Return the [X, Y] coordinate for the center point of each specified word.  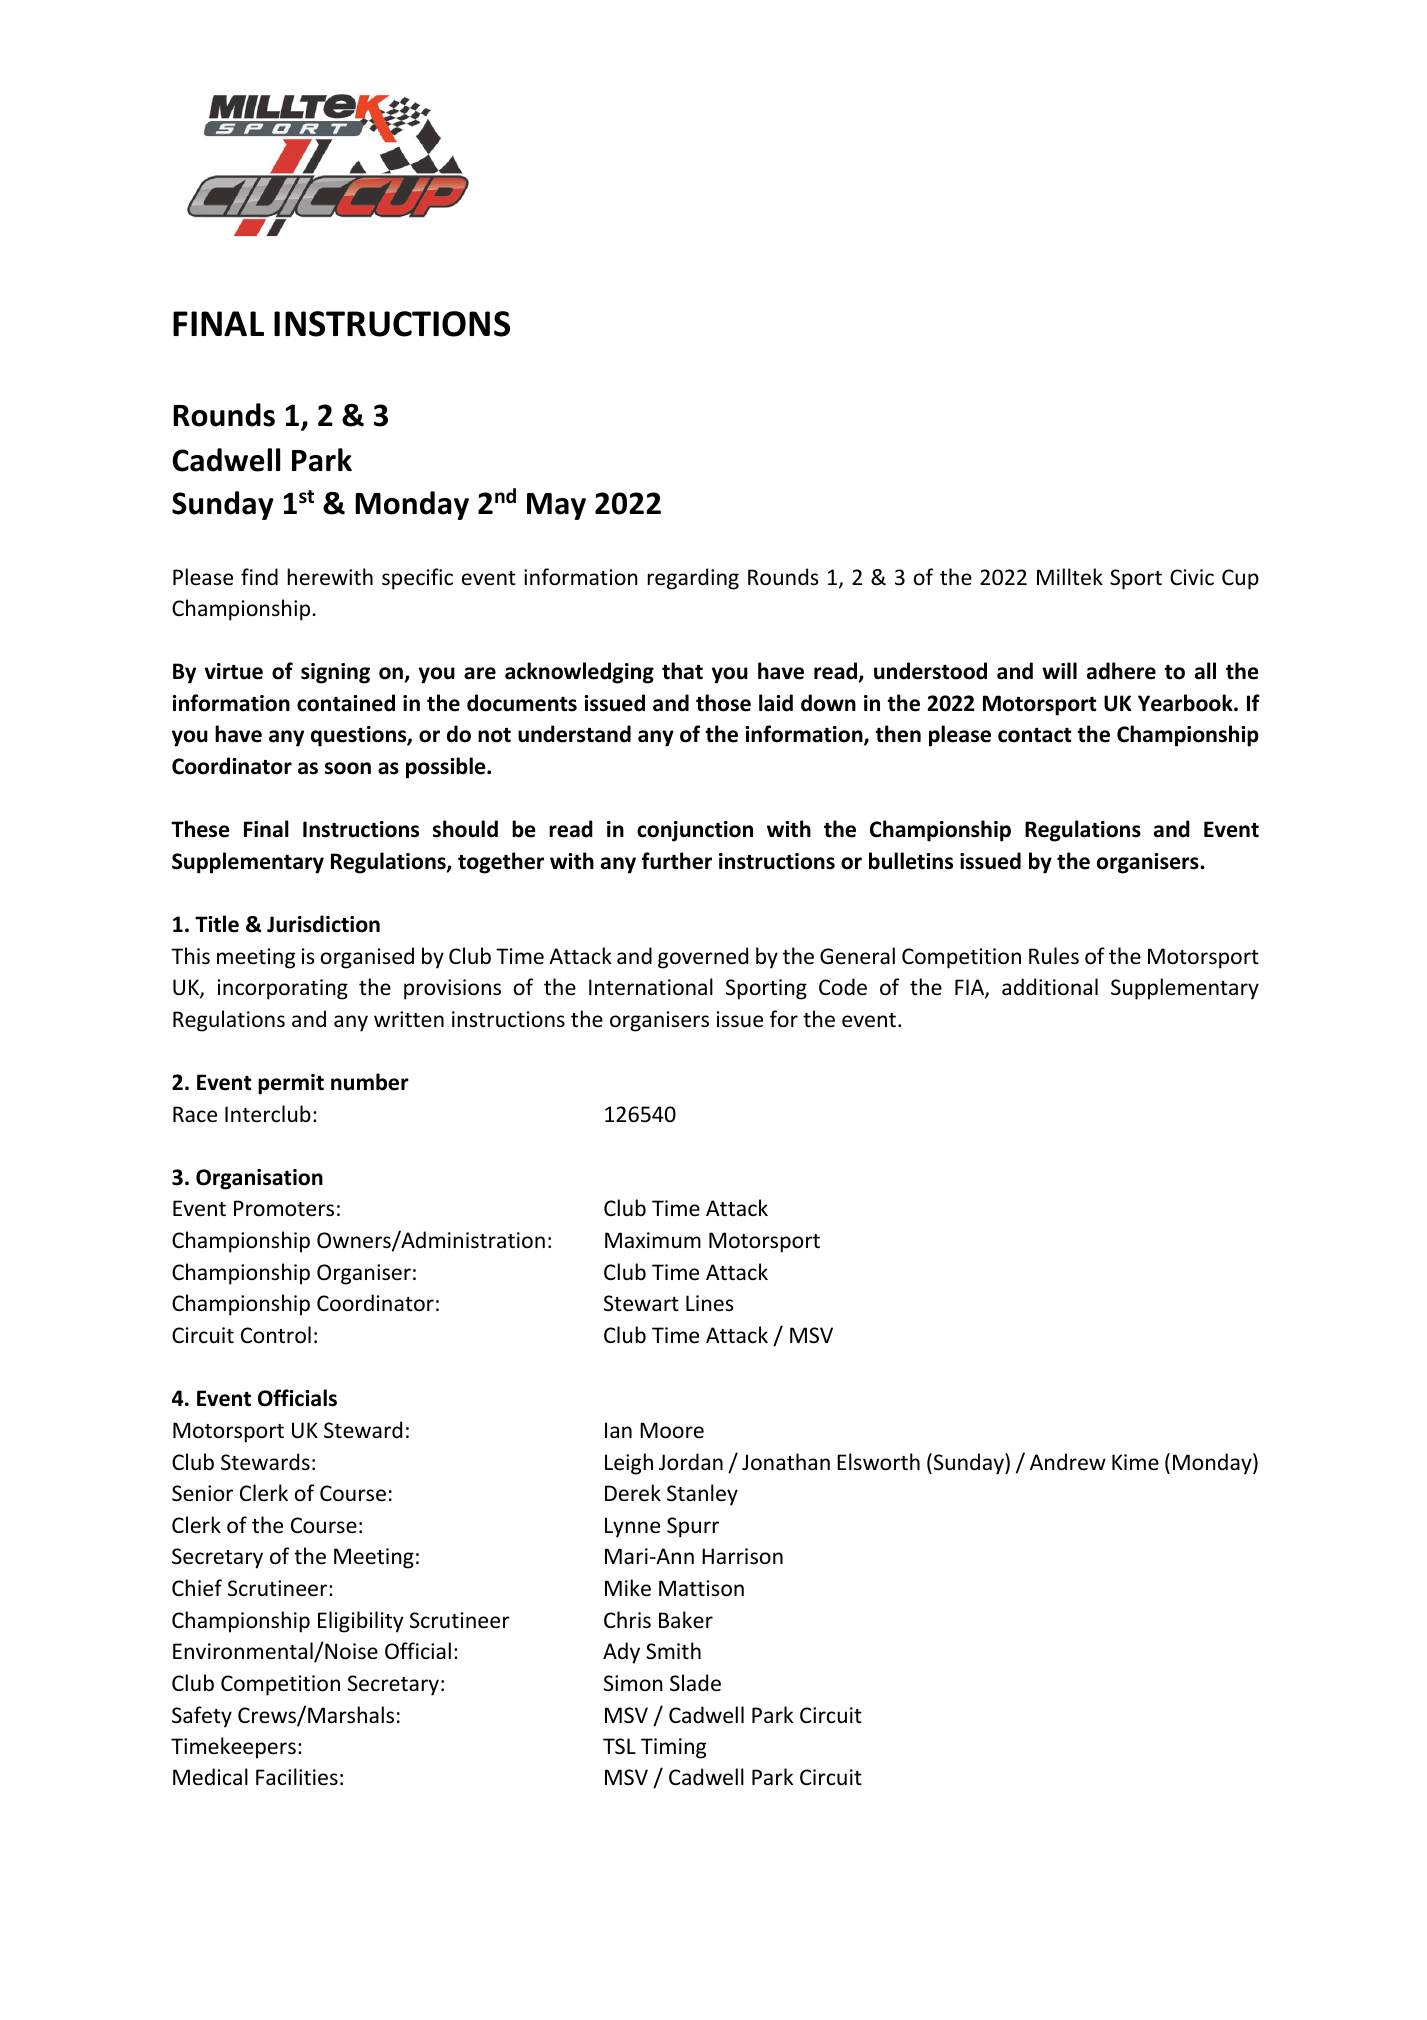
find [259, 576]
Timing [673, 1748]
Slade [695, 1683]
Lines [709, 1303]
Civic [1192, 577]
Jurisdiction [323, 924]
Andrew [1068, 1462]
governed [703, 958]
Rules [1054, 956]
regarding [693, 579]
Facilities [297, 1777]
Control [276, 1335]
